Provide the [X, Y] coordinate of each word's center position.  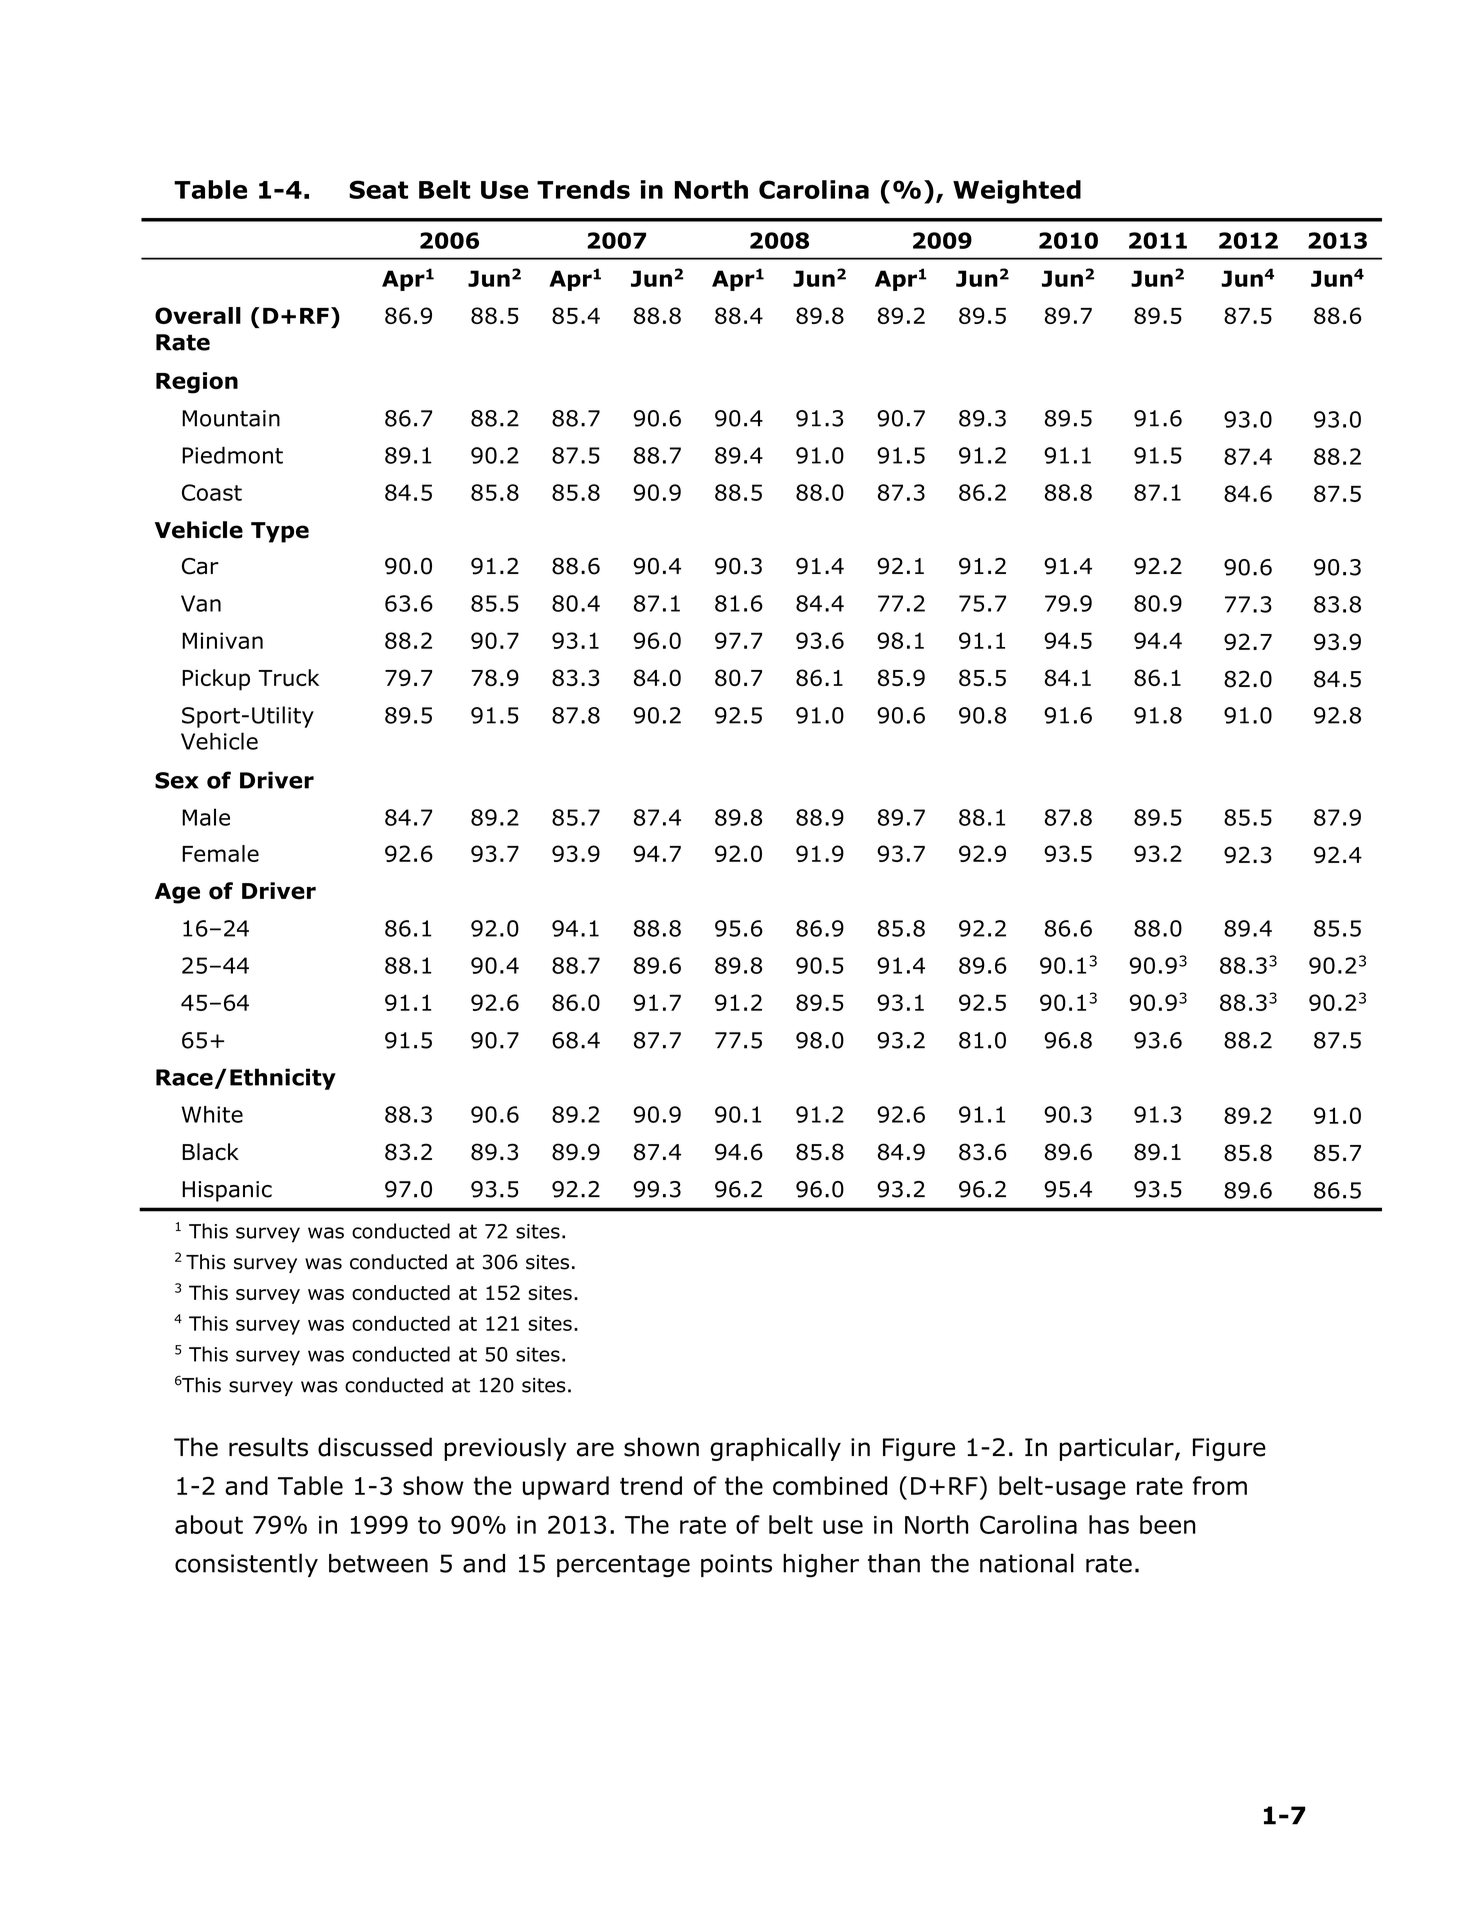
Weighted [1017, 192]
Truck [288, 677]
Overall [198, 315]
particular [1118, 1449]
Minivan [222, 640]
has [1109, 1524]
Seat [378, 189]
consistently [246, 1565]
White [212, 1114]
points [736, 1565]
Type [280, 532]
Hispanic [227, 1191]
